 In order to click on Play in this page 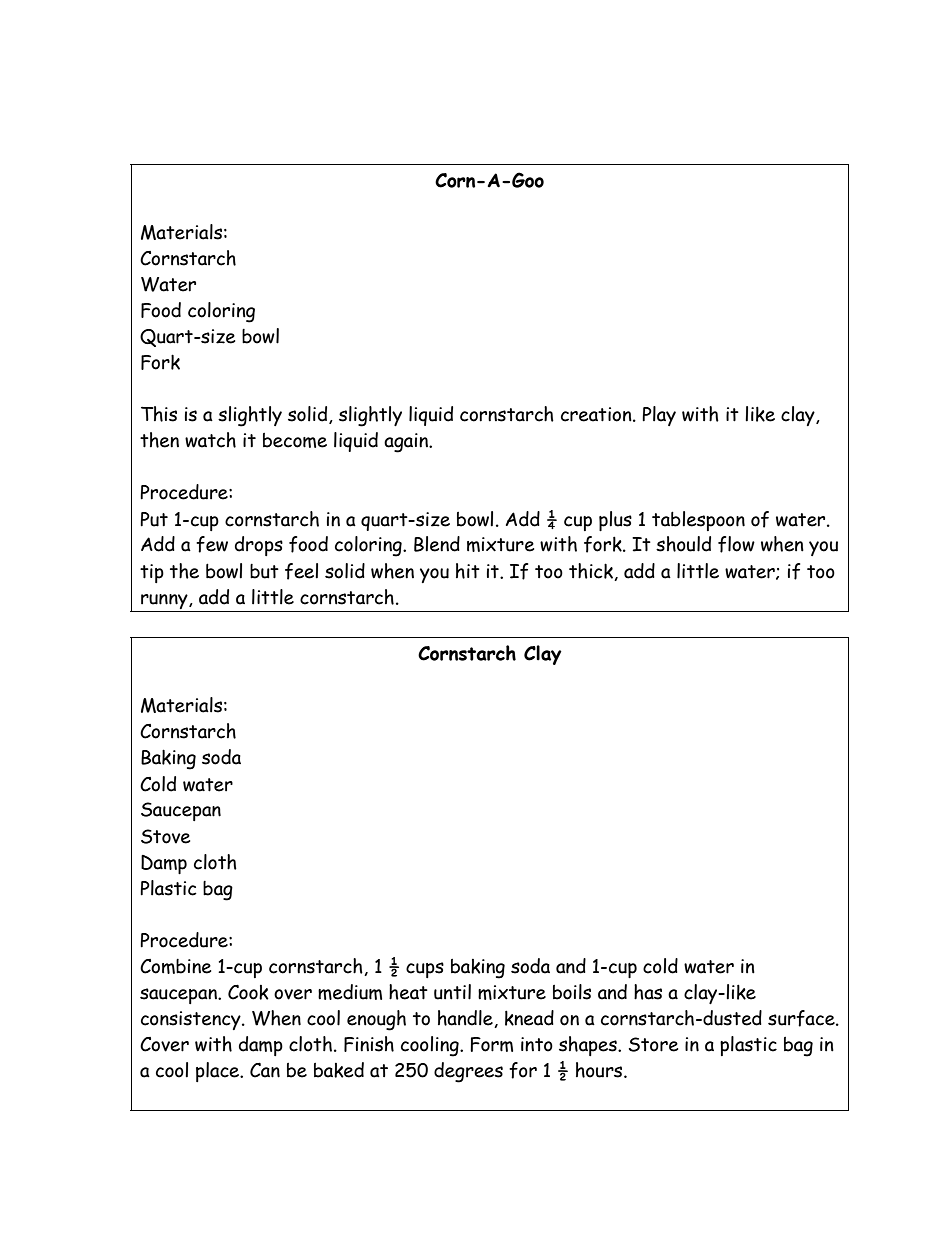, I will do `click(659, 416)`.
